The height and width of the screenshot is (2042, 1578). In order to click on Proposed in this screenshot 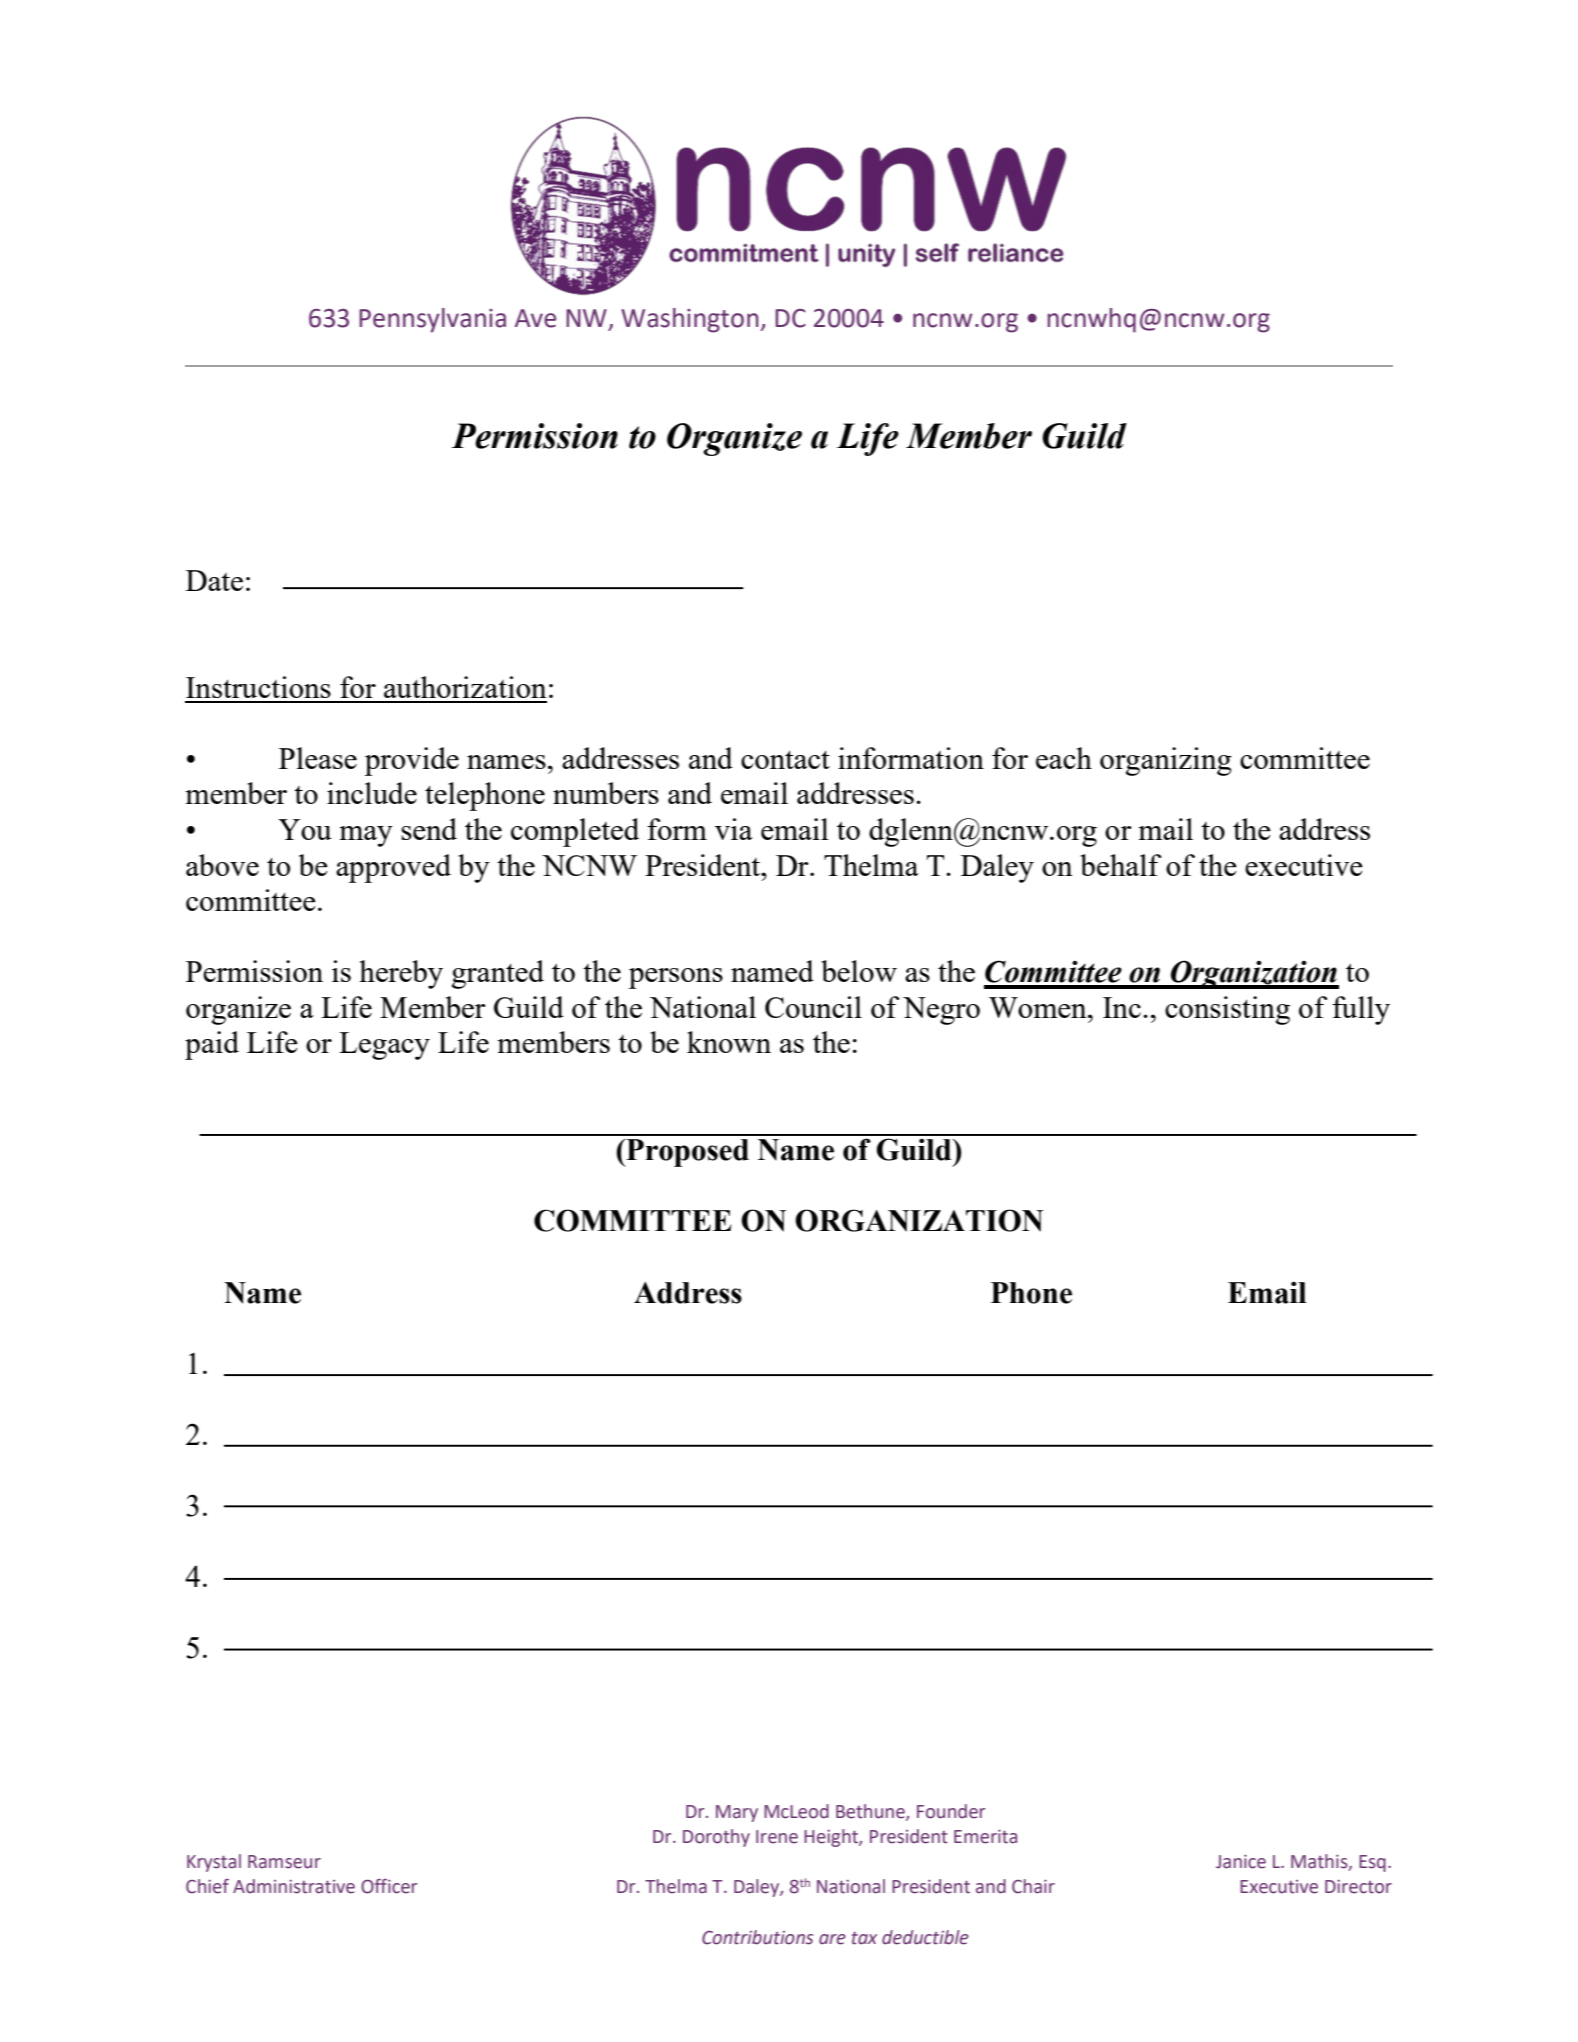, I will do `click(686, 1153)`.
